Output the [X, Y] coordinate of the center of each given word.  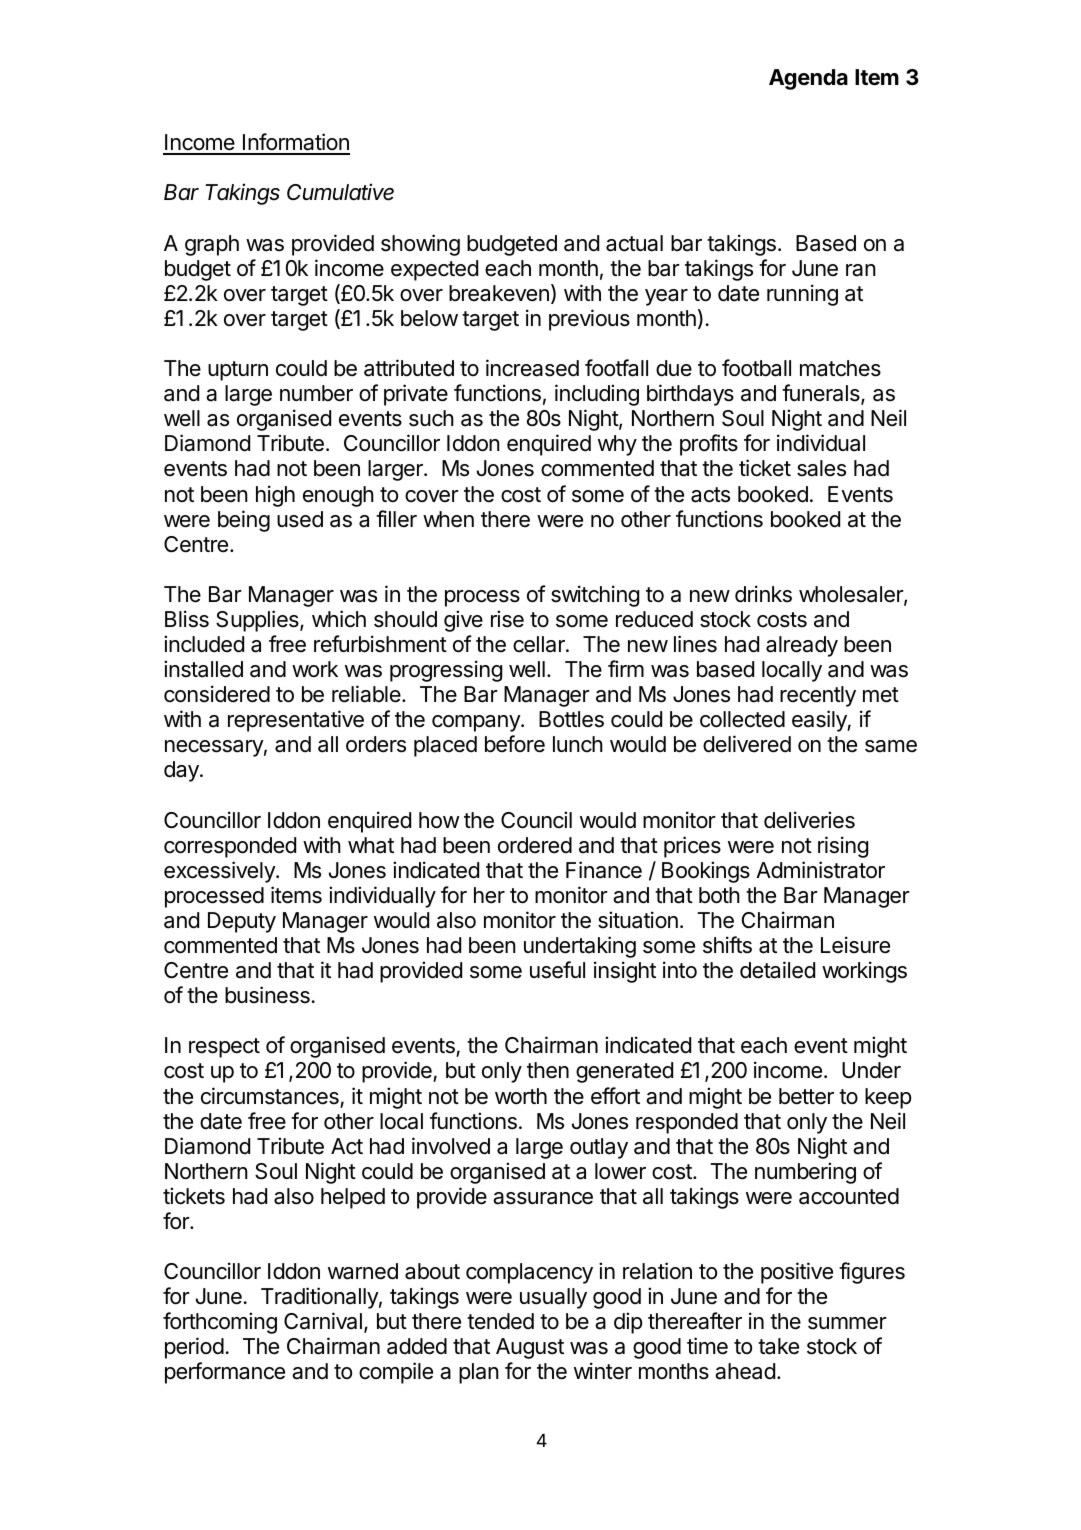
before [515, 744]
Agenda [808, 79]
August [530, 1348]
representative [296, 721]
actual [634, 243]
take [778, 1346]
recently [818, 696]
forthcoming [220, 1323]
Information [295, 143]
